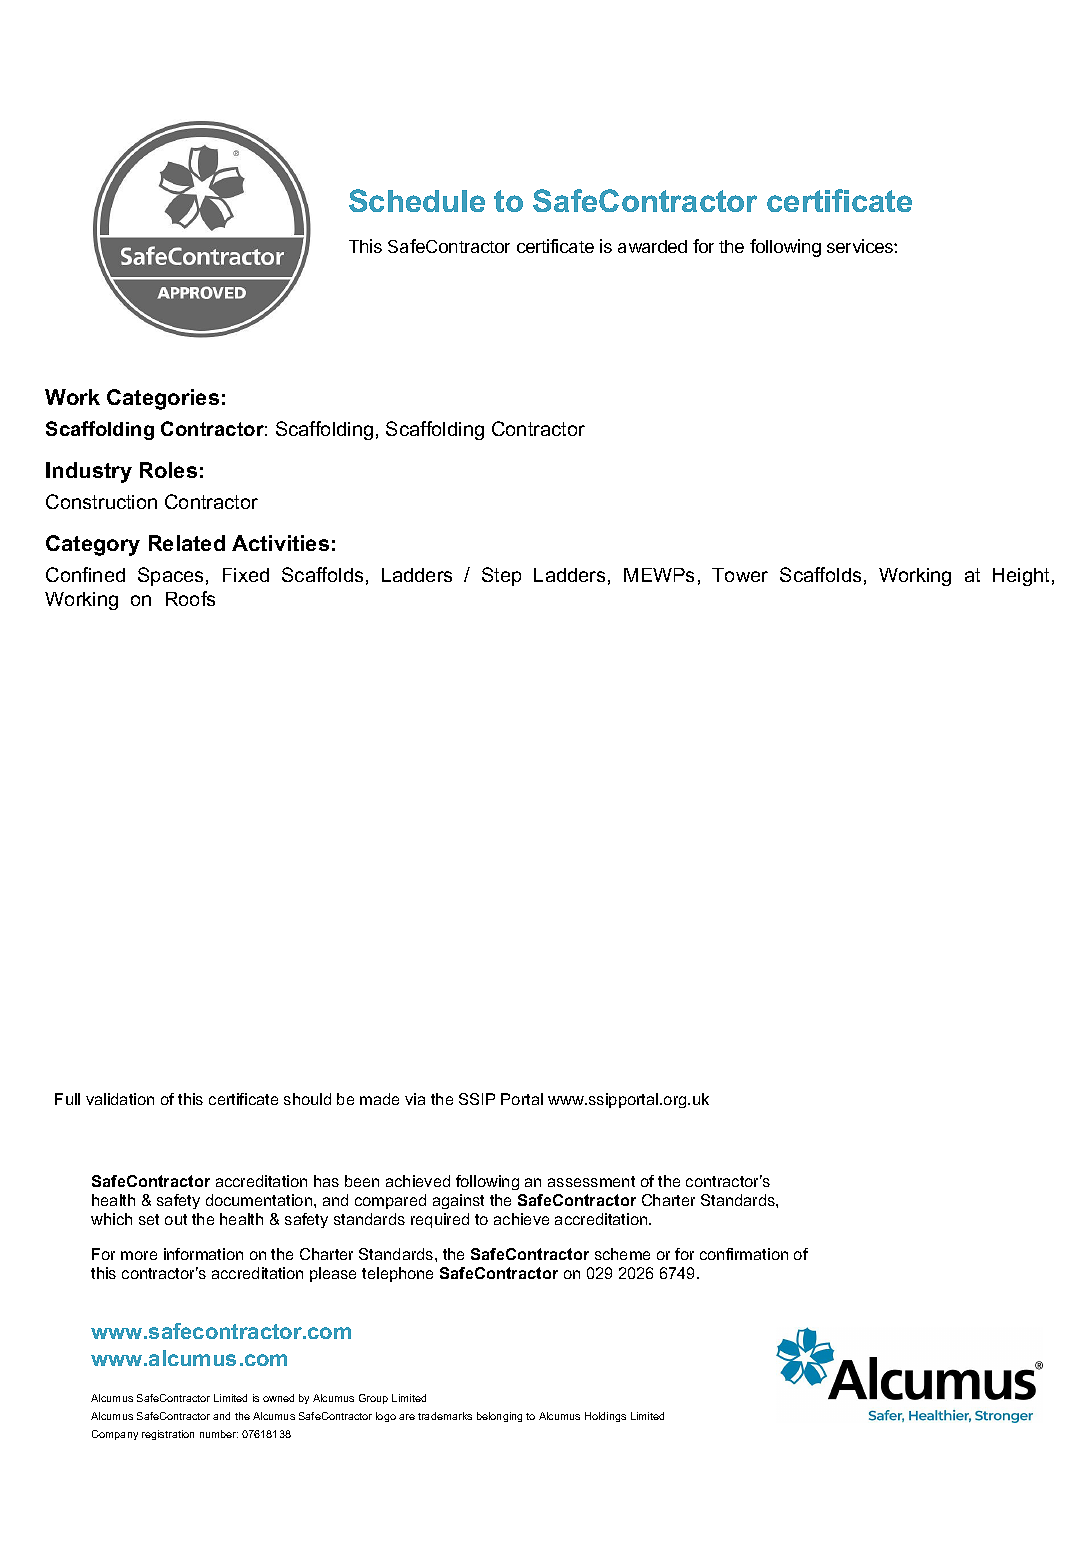 The image size is (1090, 1542). I want to click on Height, so click(1021, 577).
